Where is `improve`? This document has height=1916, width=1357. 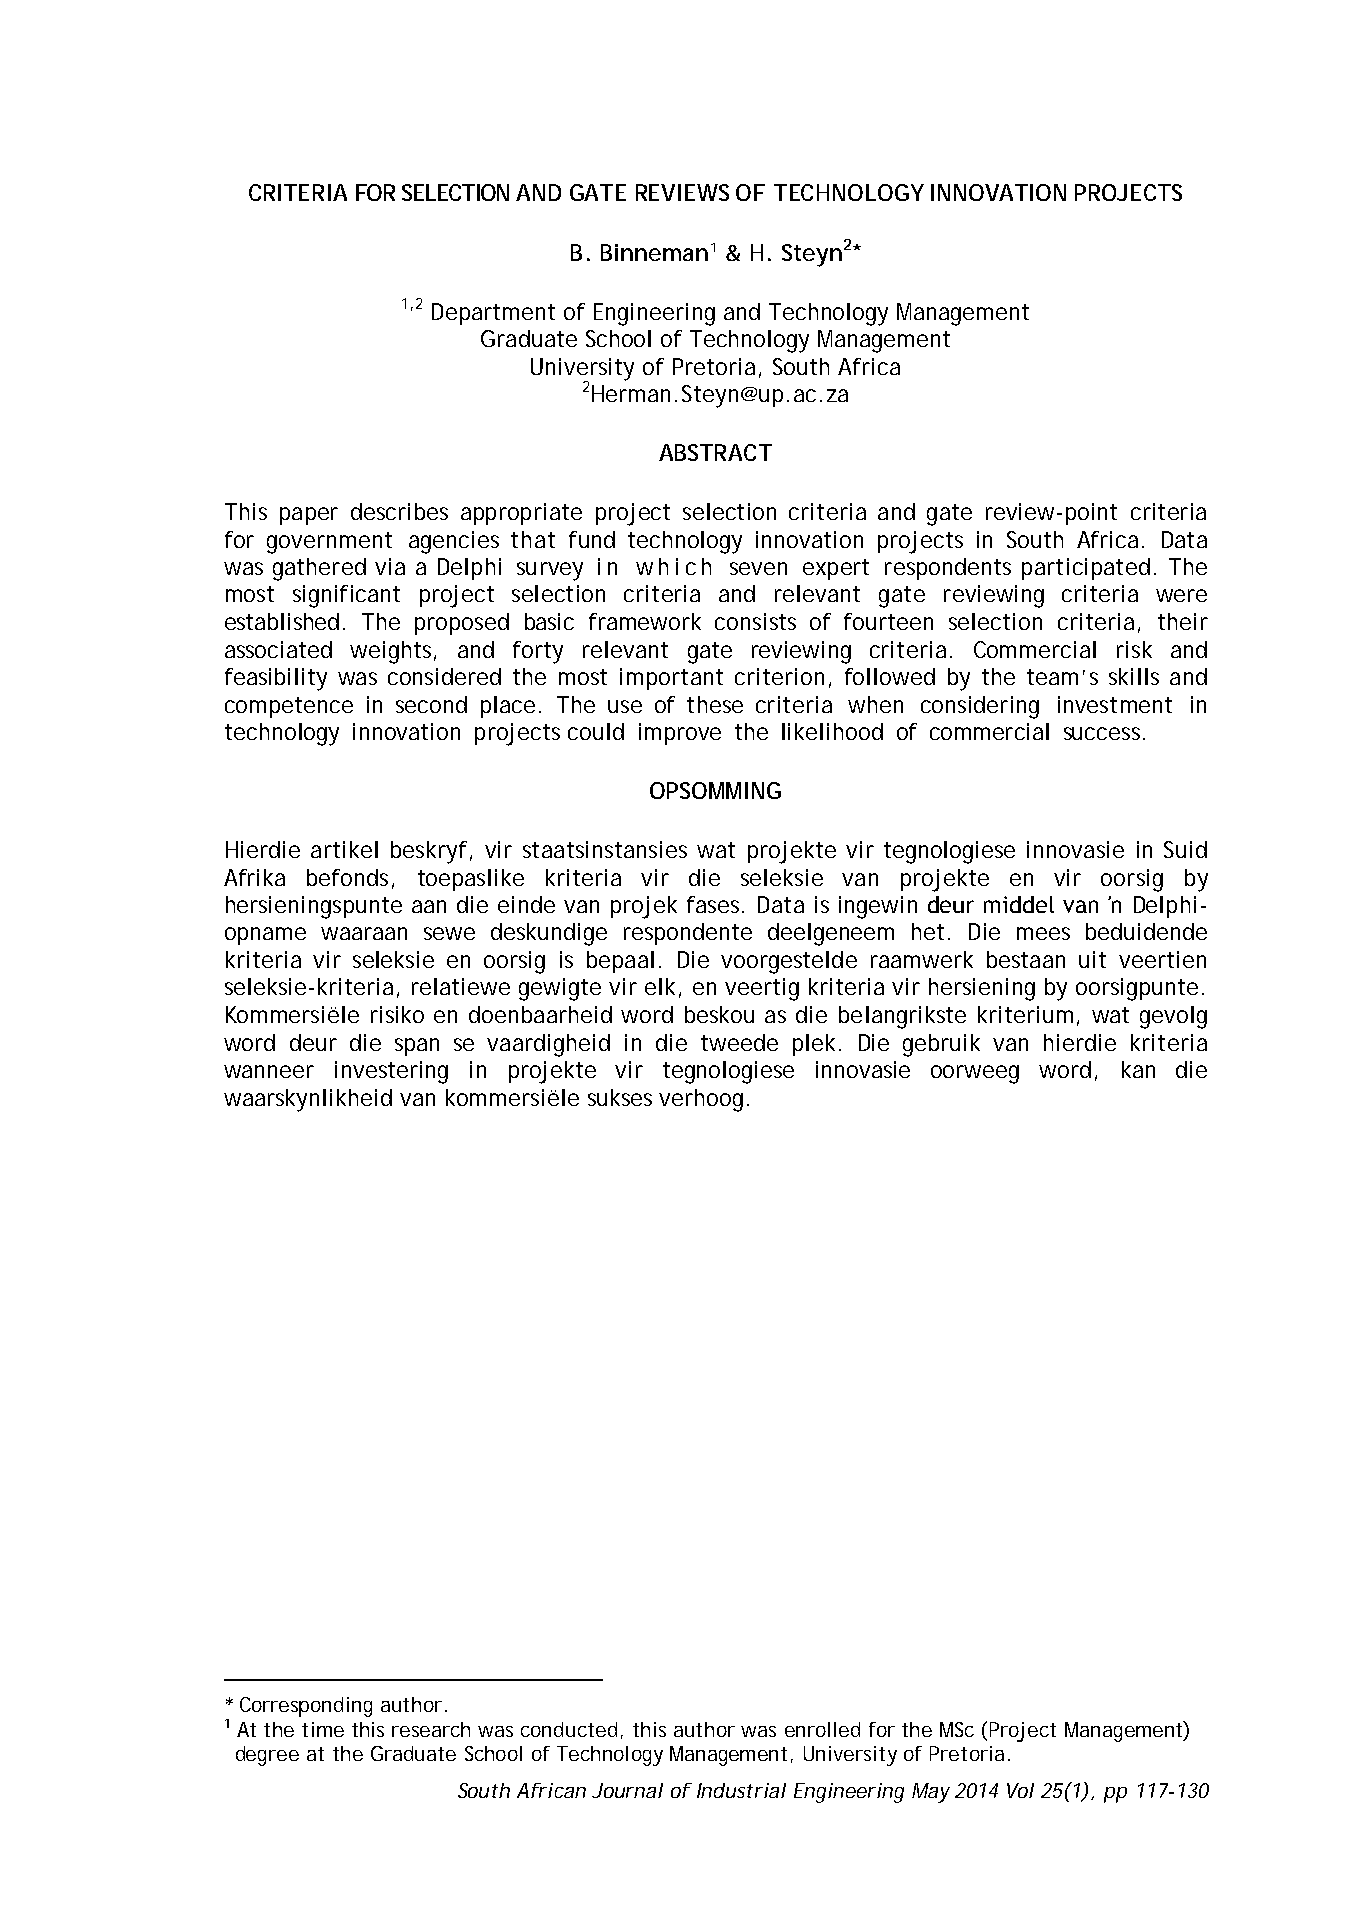
improve is located at coordinates (680, 734).
